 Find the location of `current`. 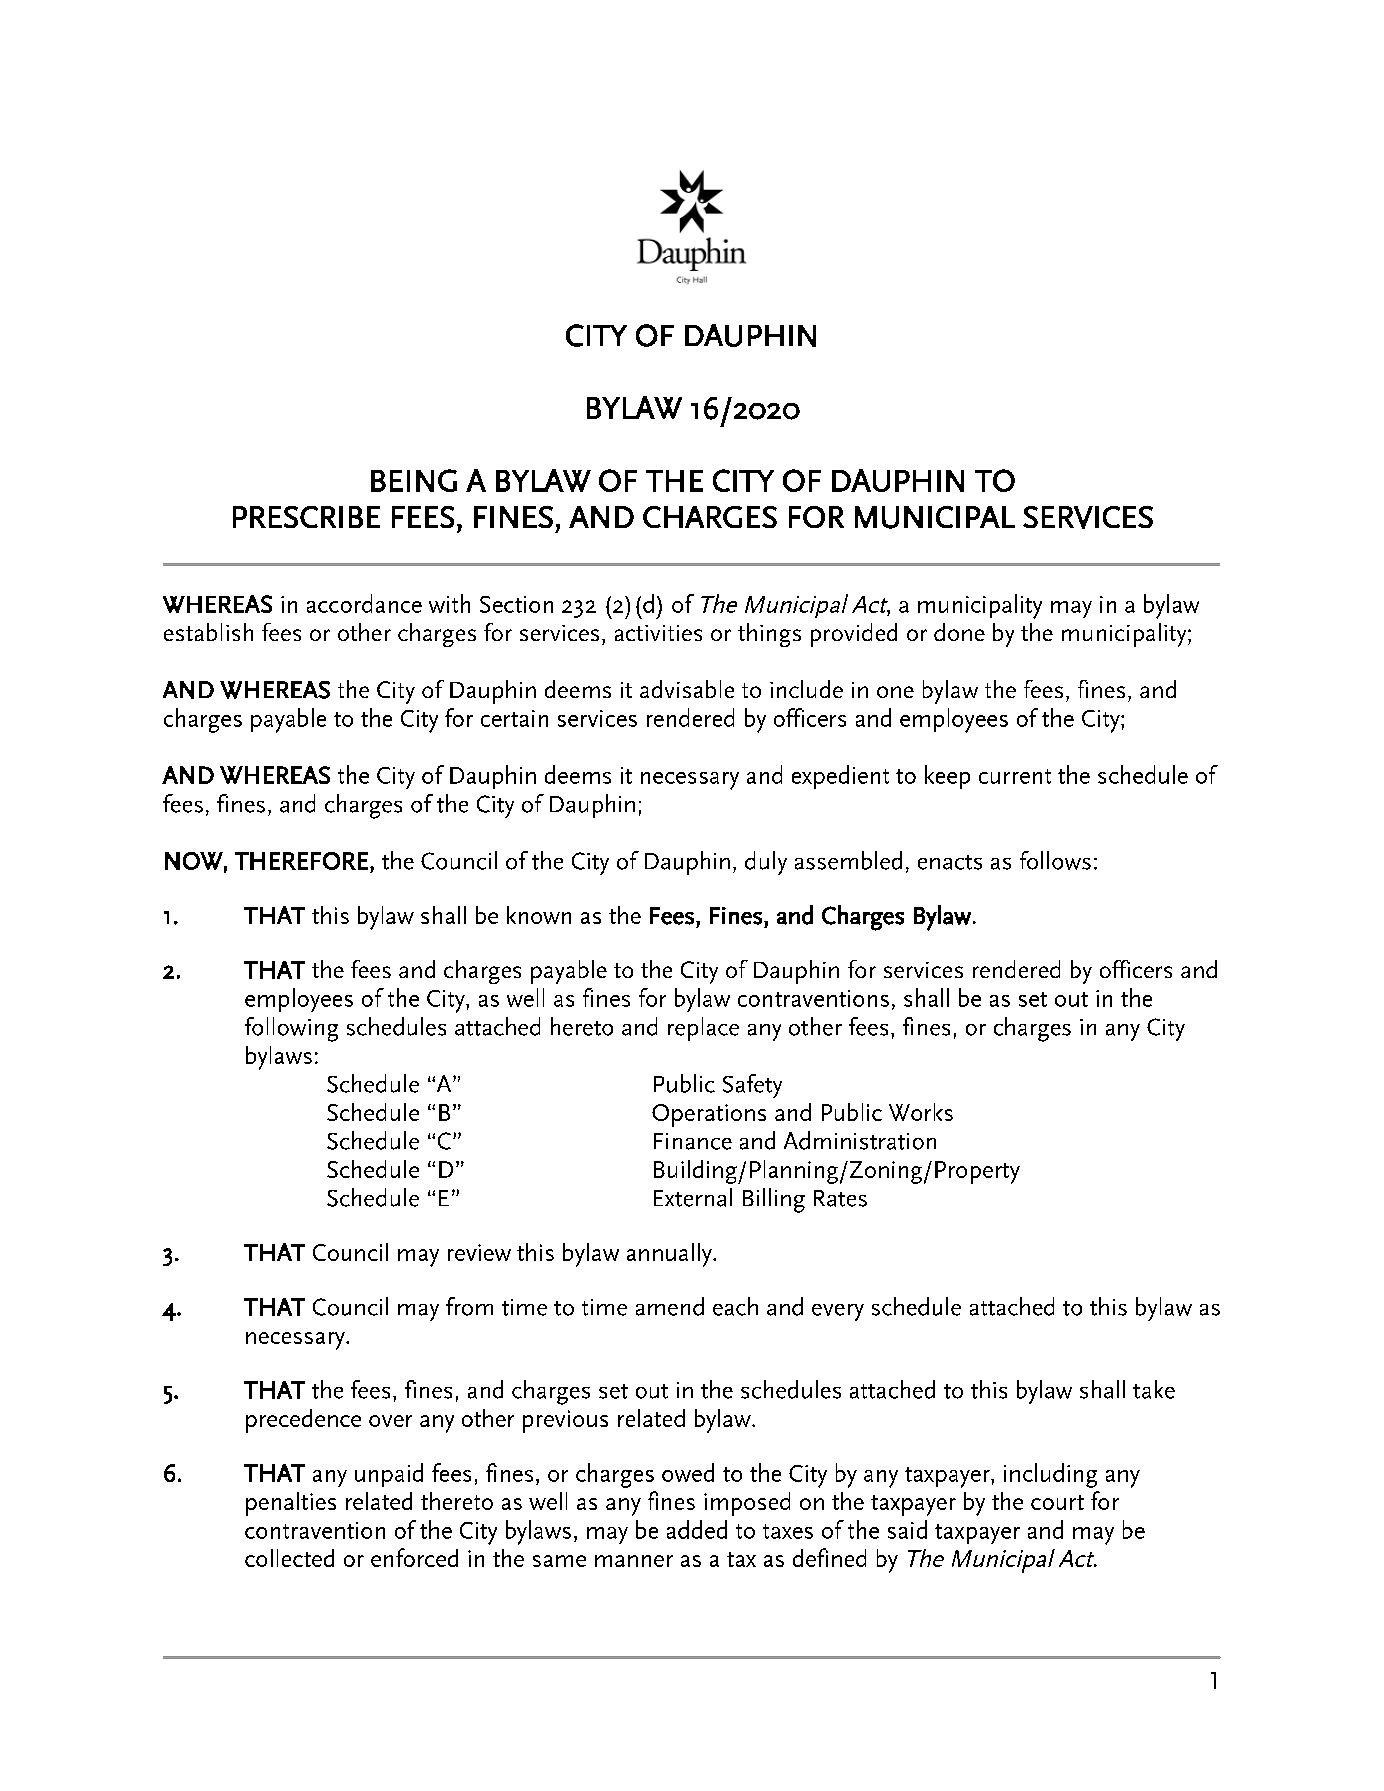

current is located at coordinates (1015, 776).
